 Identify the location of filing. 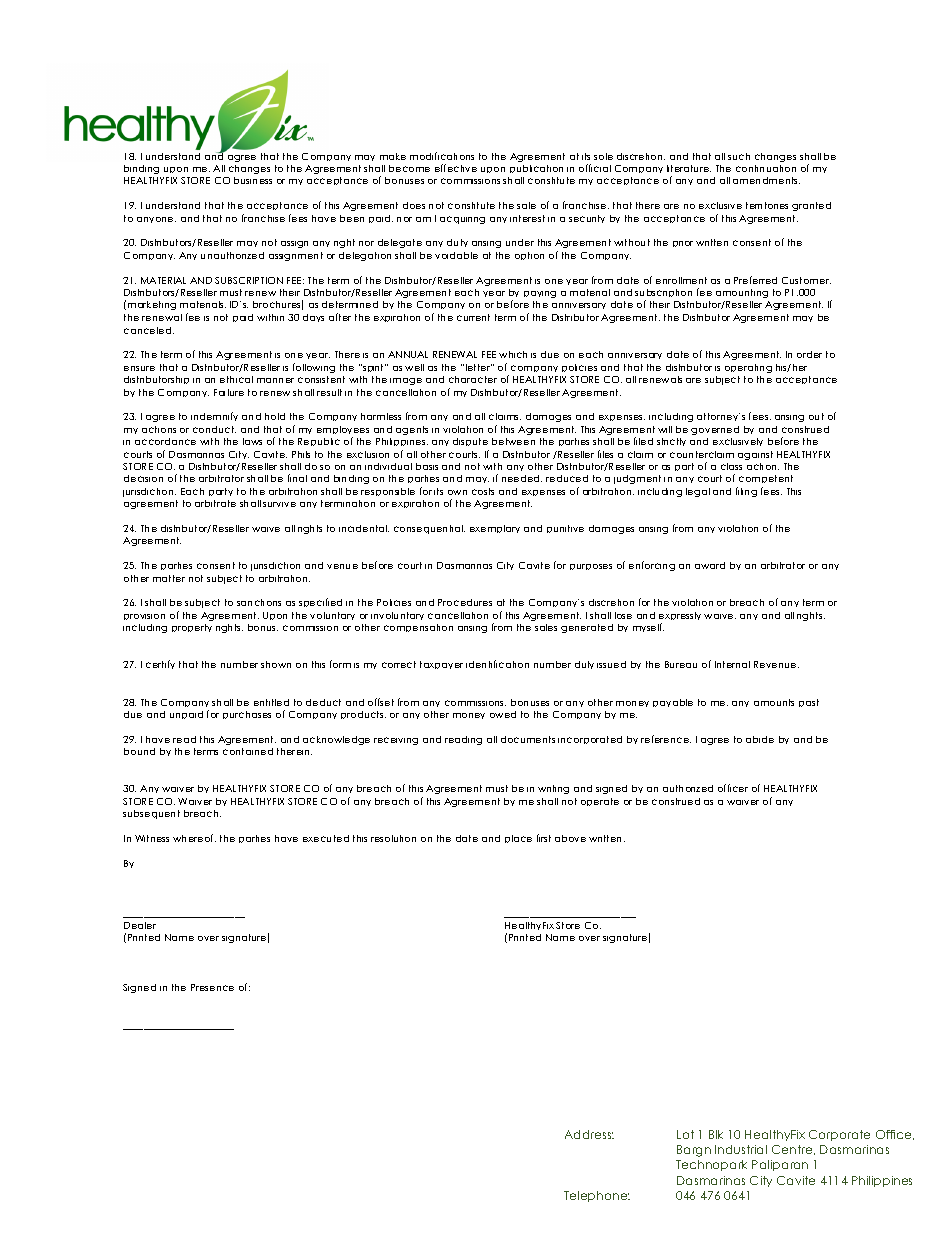
(746, 492).
